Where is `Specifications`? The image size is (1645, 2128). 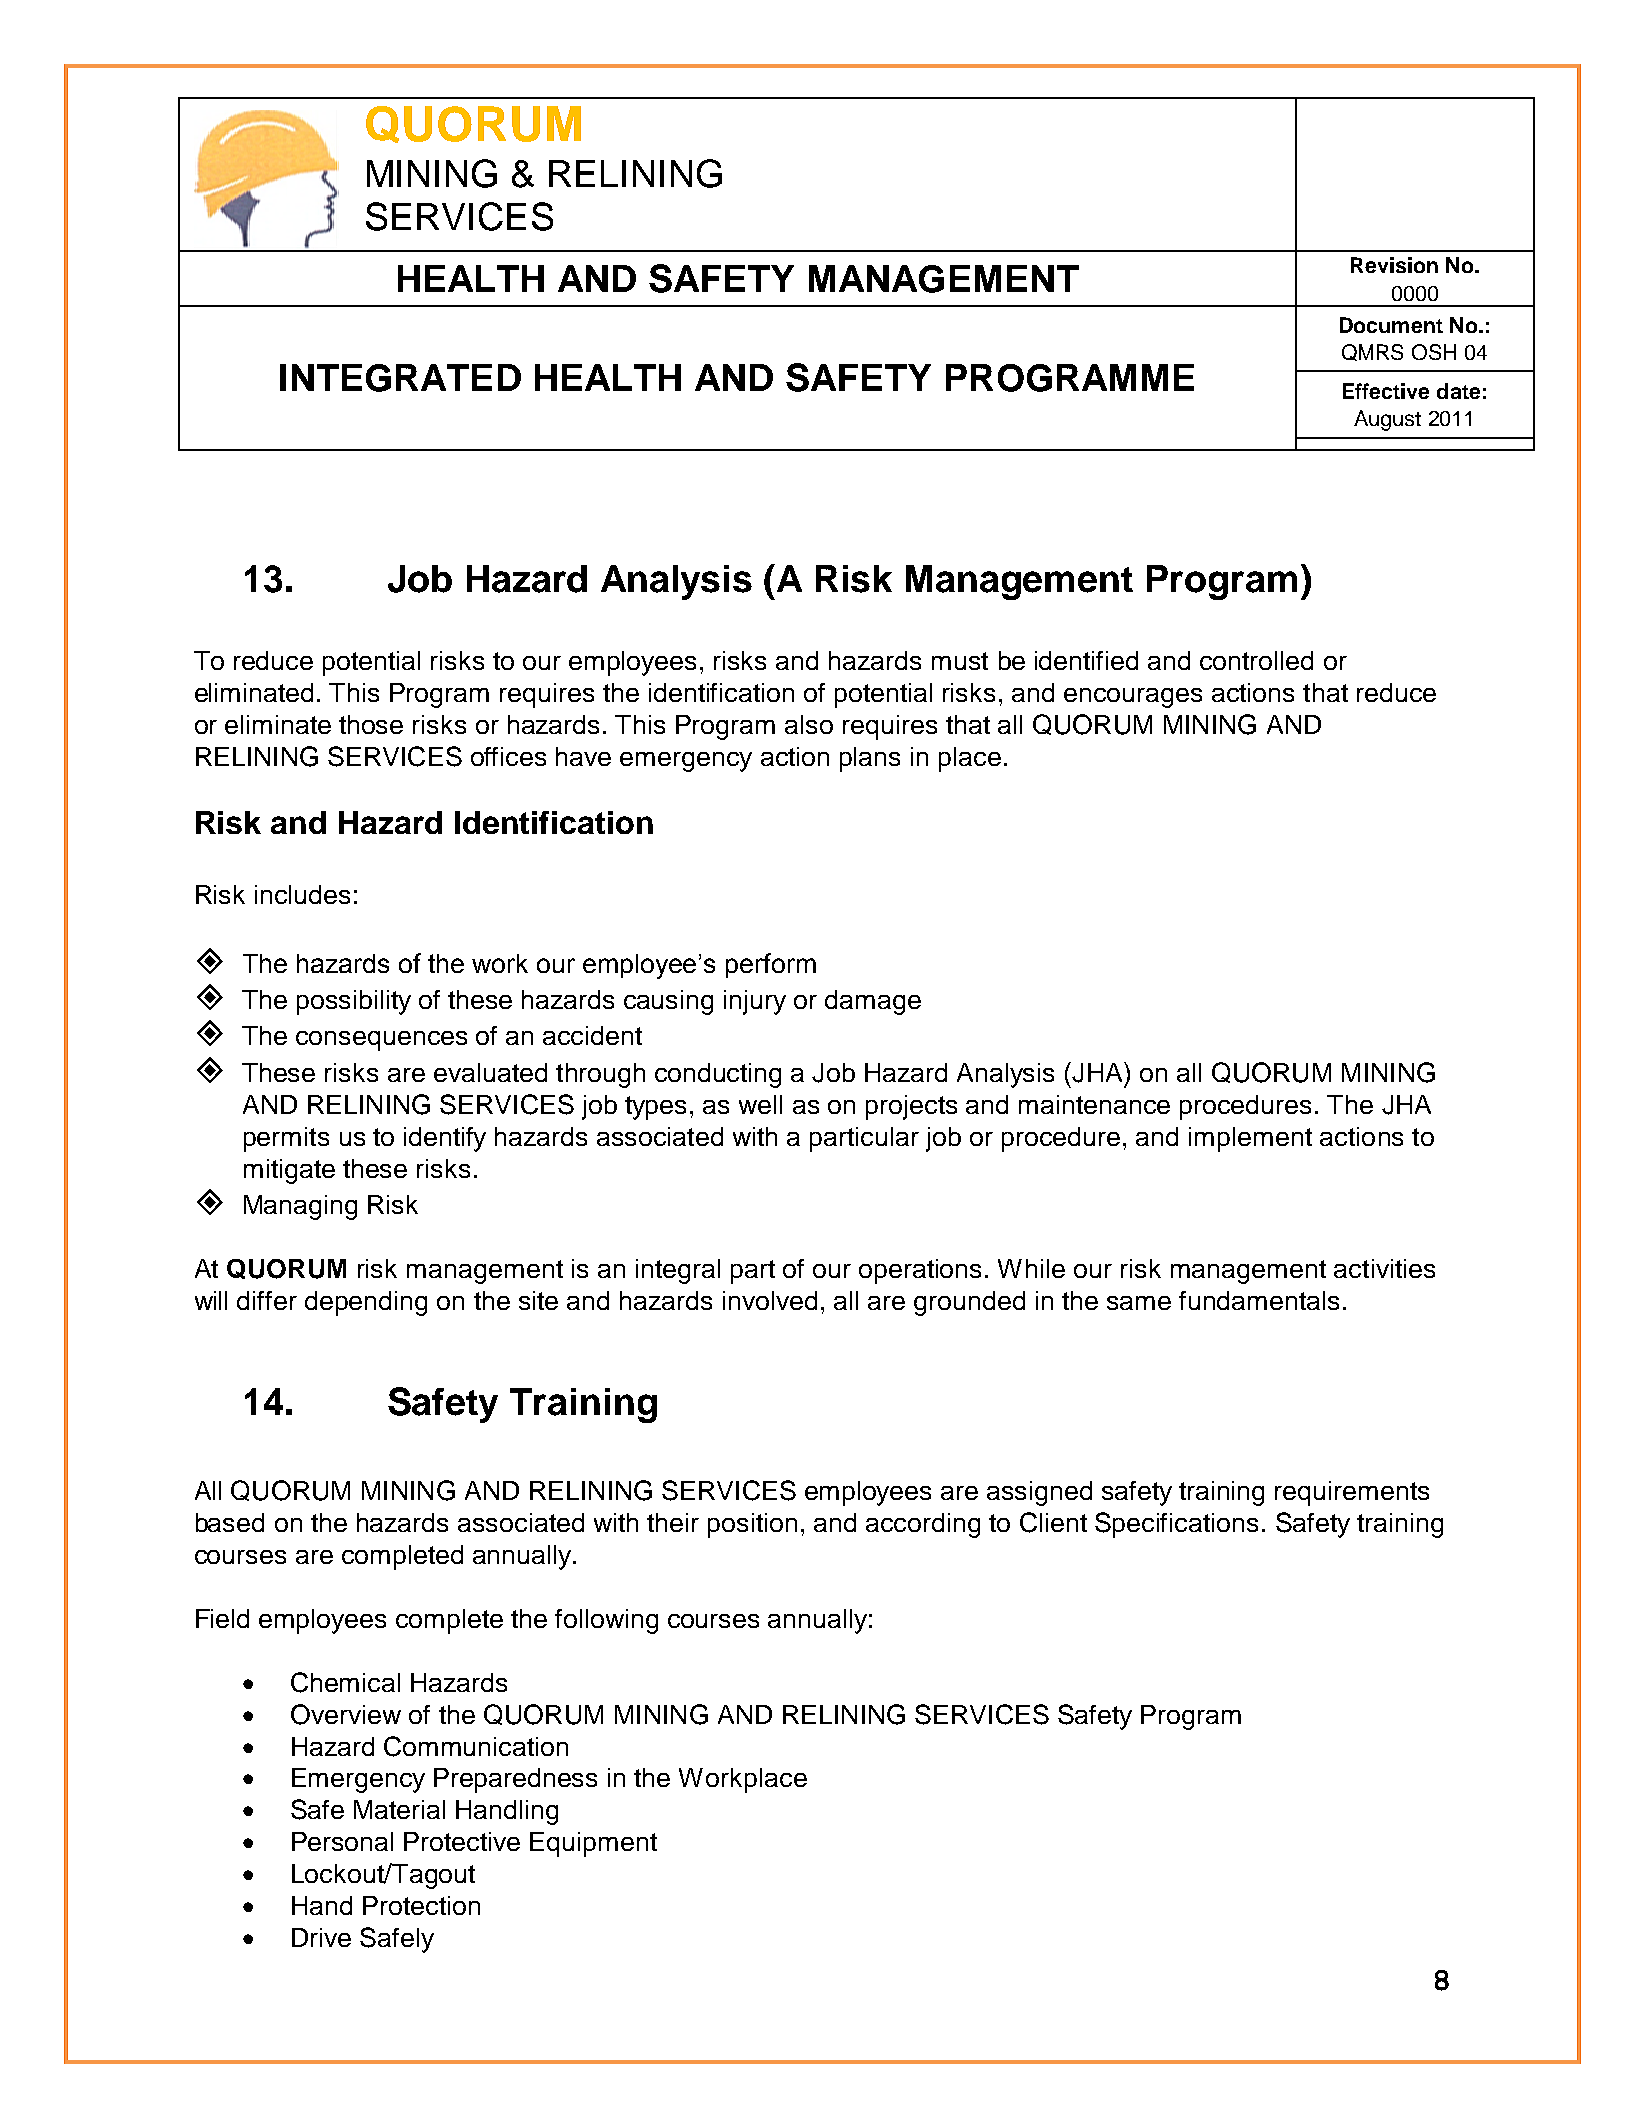
Specifications is located at coordinates (1176, 1525).
